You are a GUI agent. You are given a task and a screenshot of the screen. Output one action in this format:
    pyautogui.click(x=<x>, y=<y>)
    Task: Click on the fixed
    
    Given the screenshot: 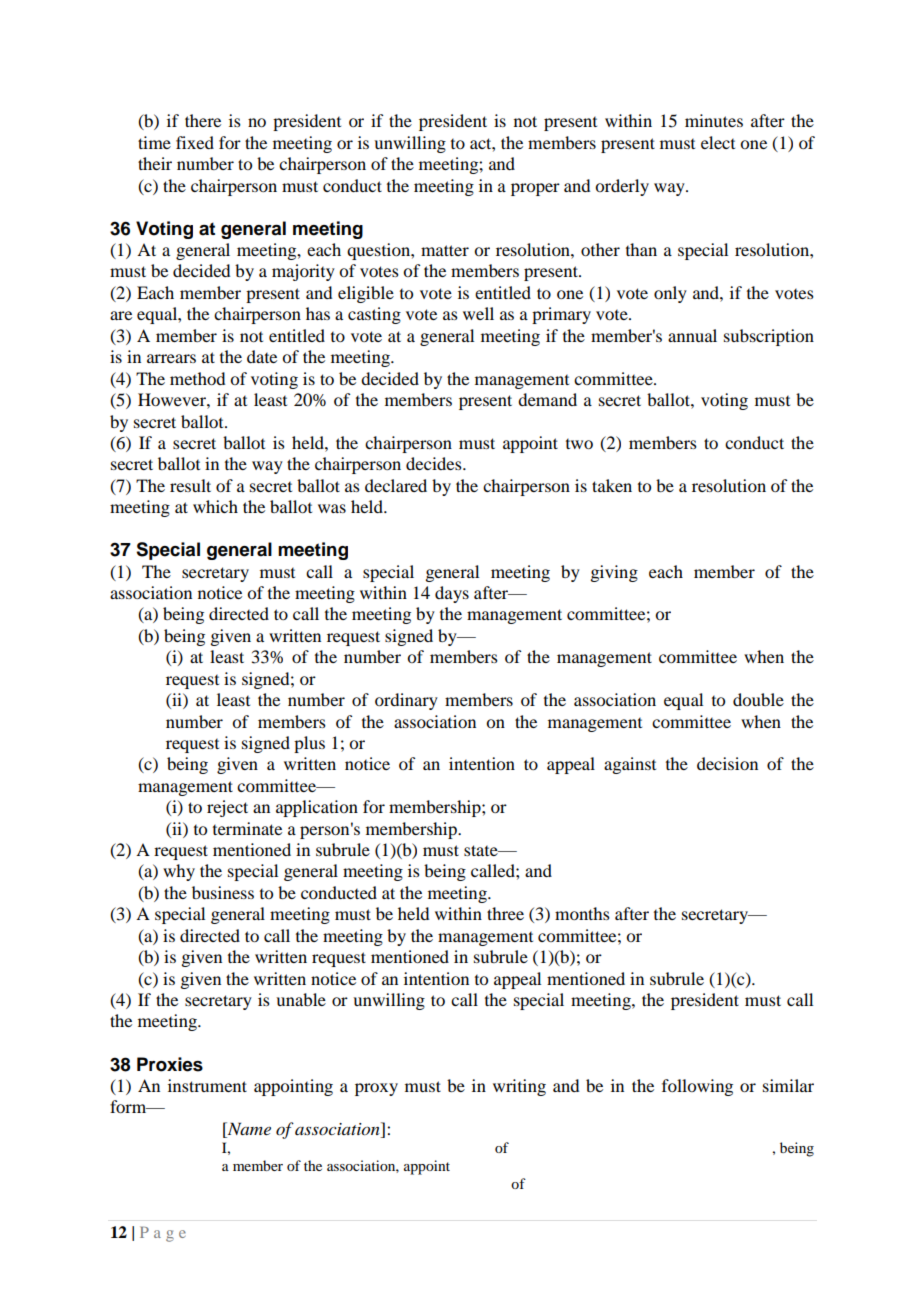 What is the action you would take?
    pyautogui.click(x=195, y=142)
